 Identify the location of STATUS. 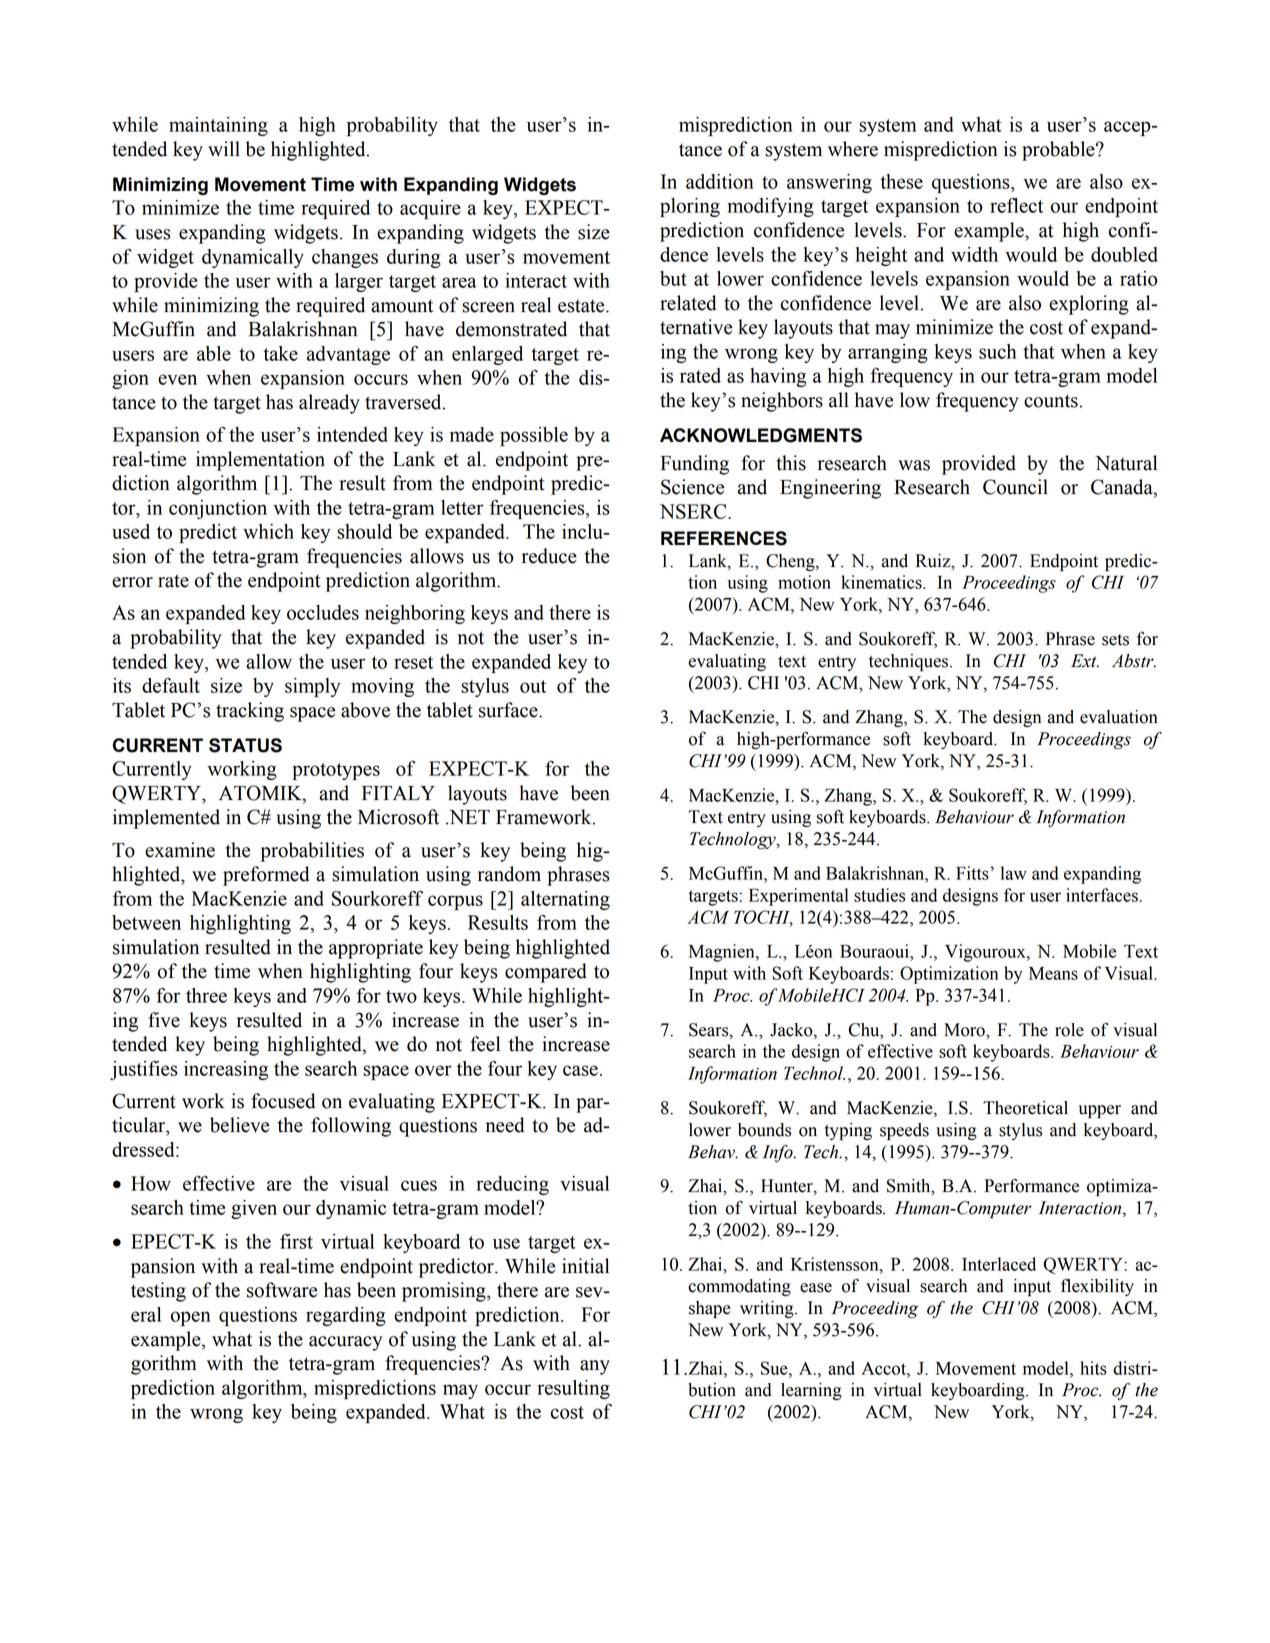
(245, 745).
